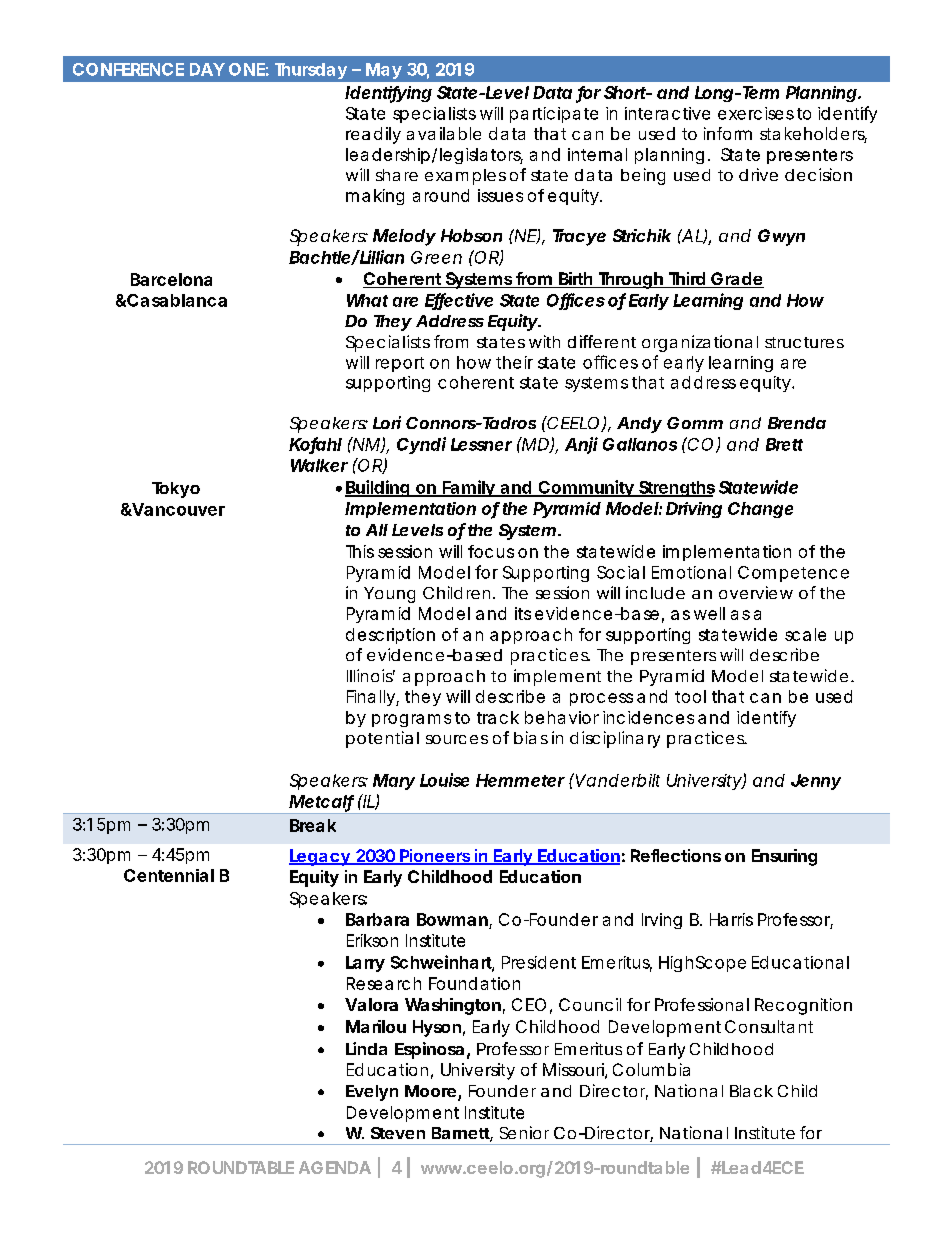 The width and height of the screenshot is (952, 1233). I want to click on AGENDA, so click(335, 1167).
